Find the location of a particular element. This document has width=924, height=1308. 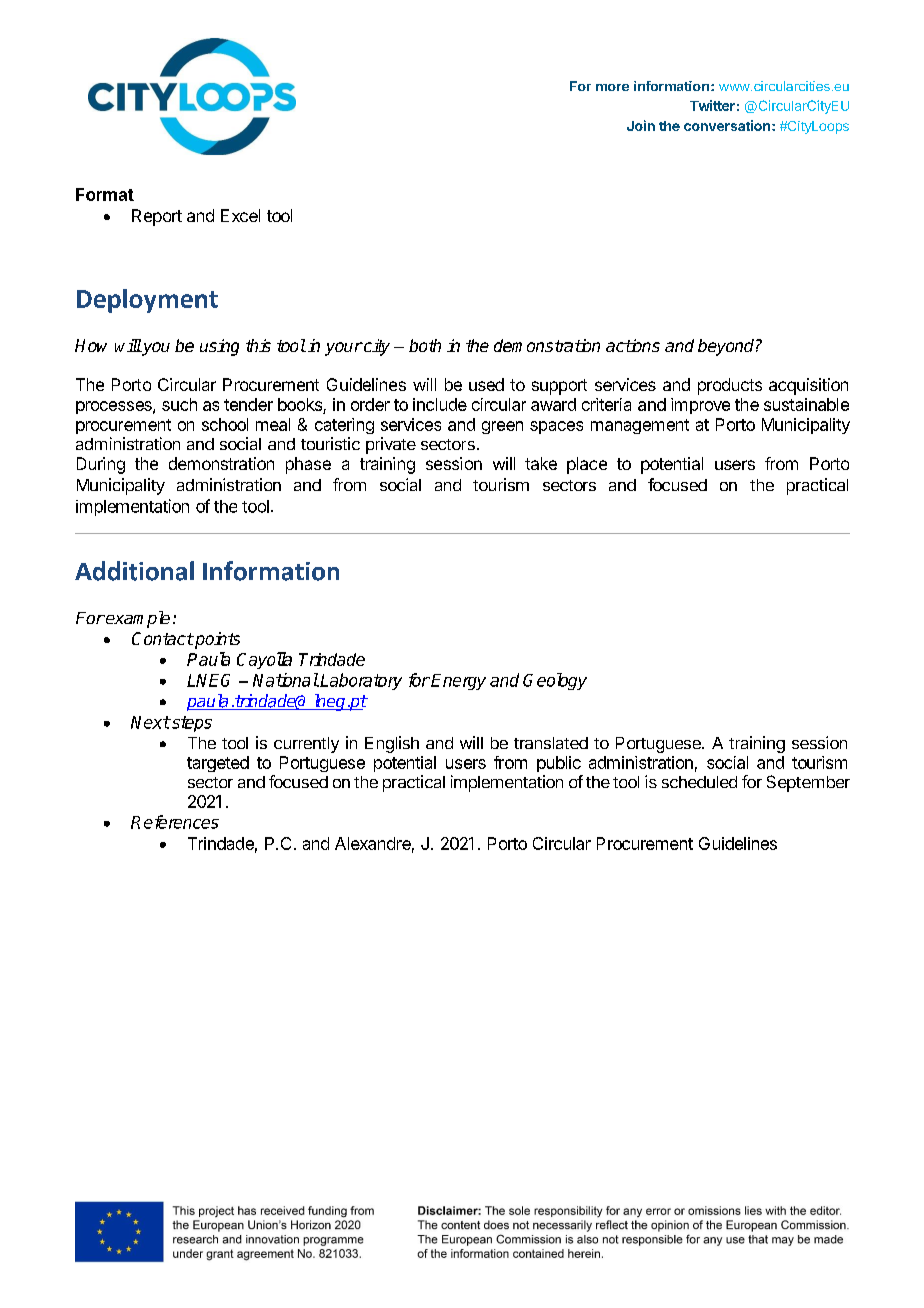

school is located at coordinates (225, 424).
